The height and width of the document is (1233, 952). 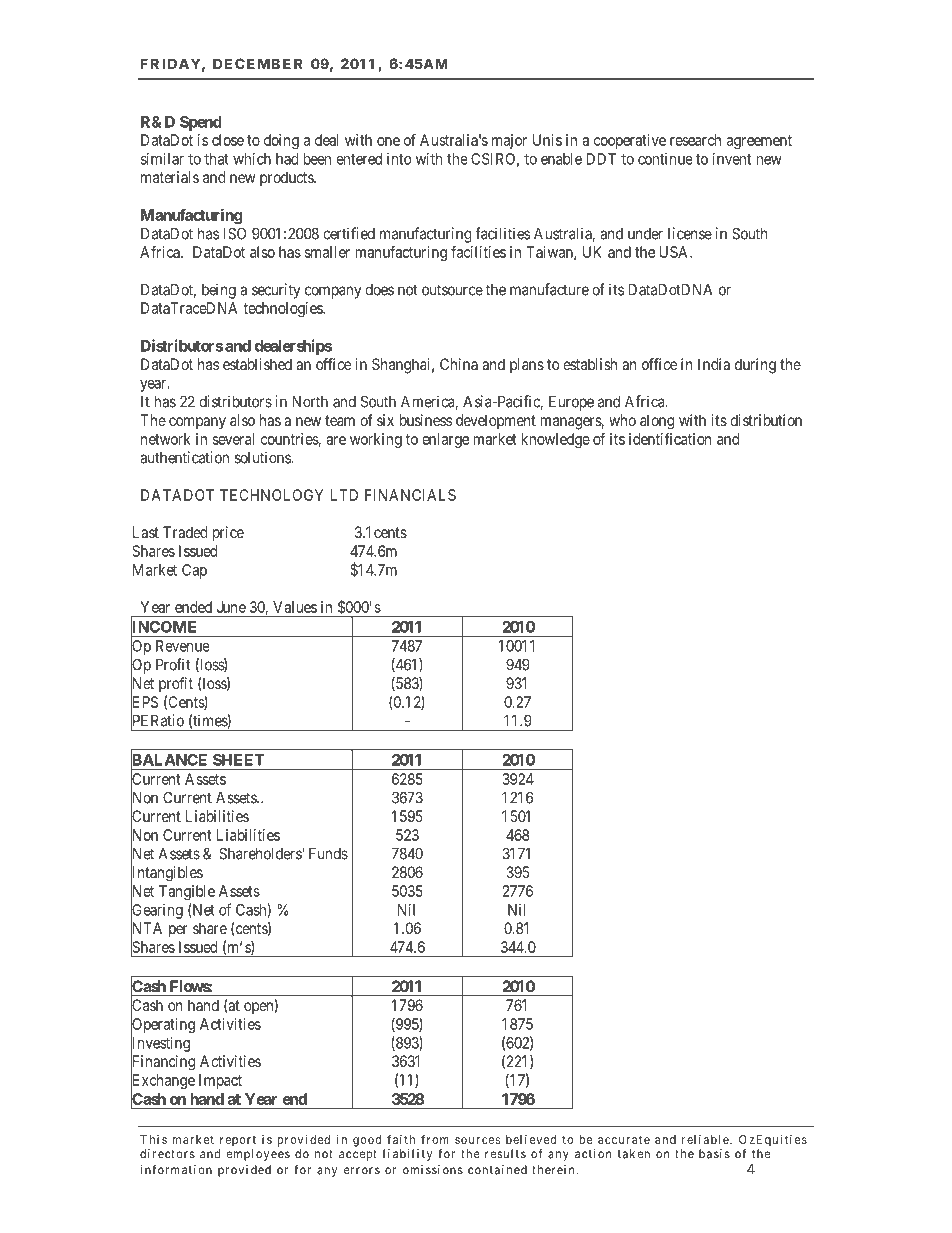 What do you see at coordinates (657, 422) in the document?
I see `along` at bounding box center [657, 422].
